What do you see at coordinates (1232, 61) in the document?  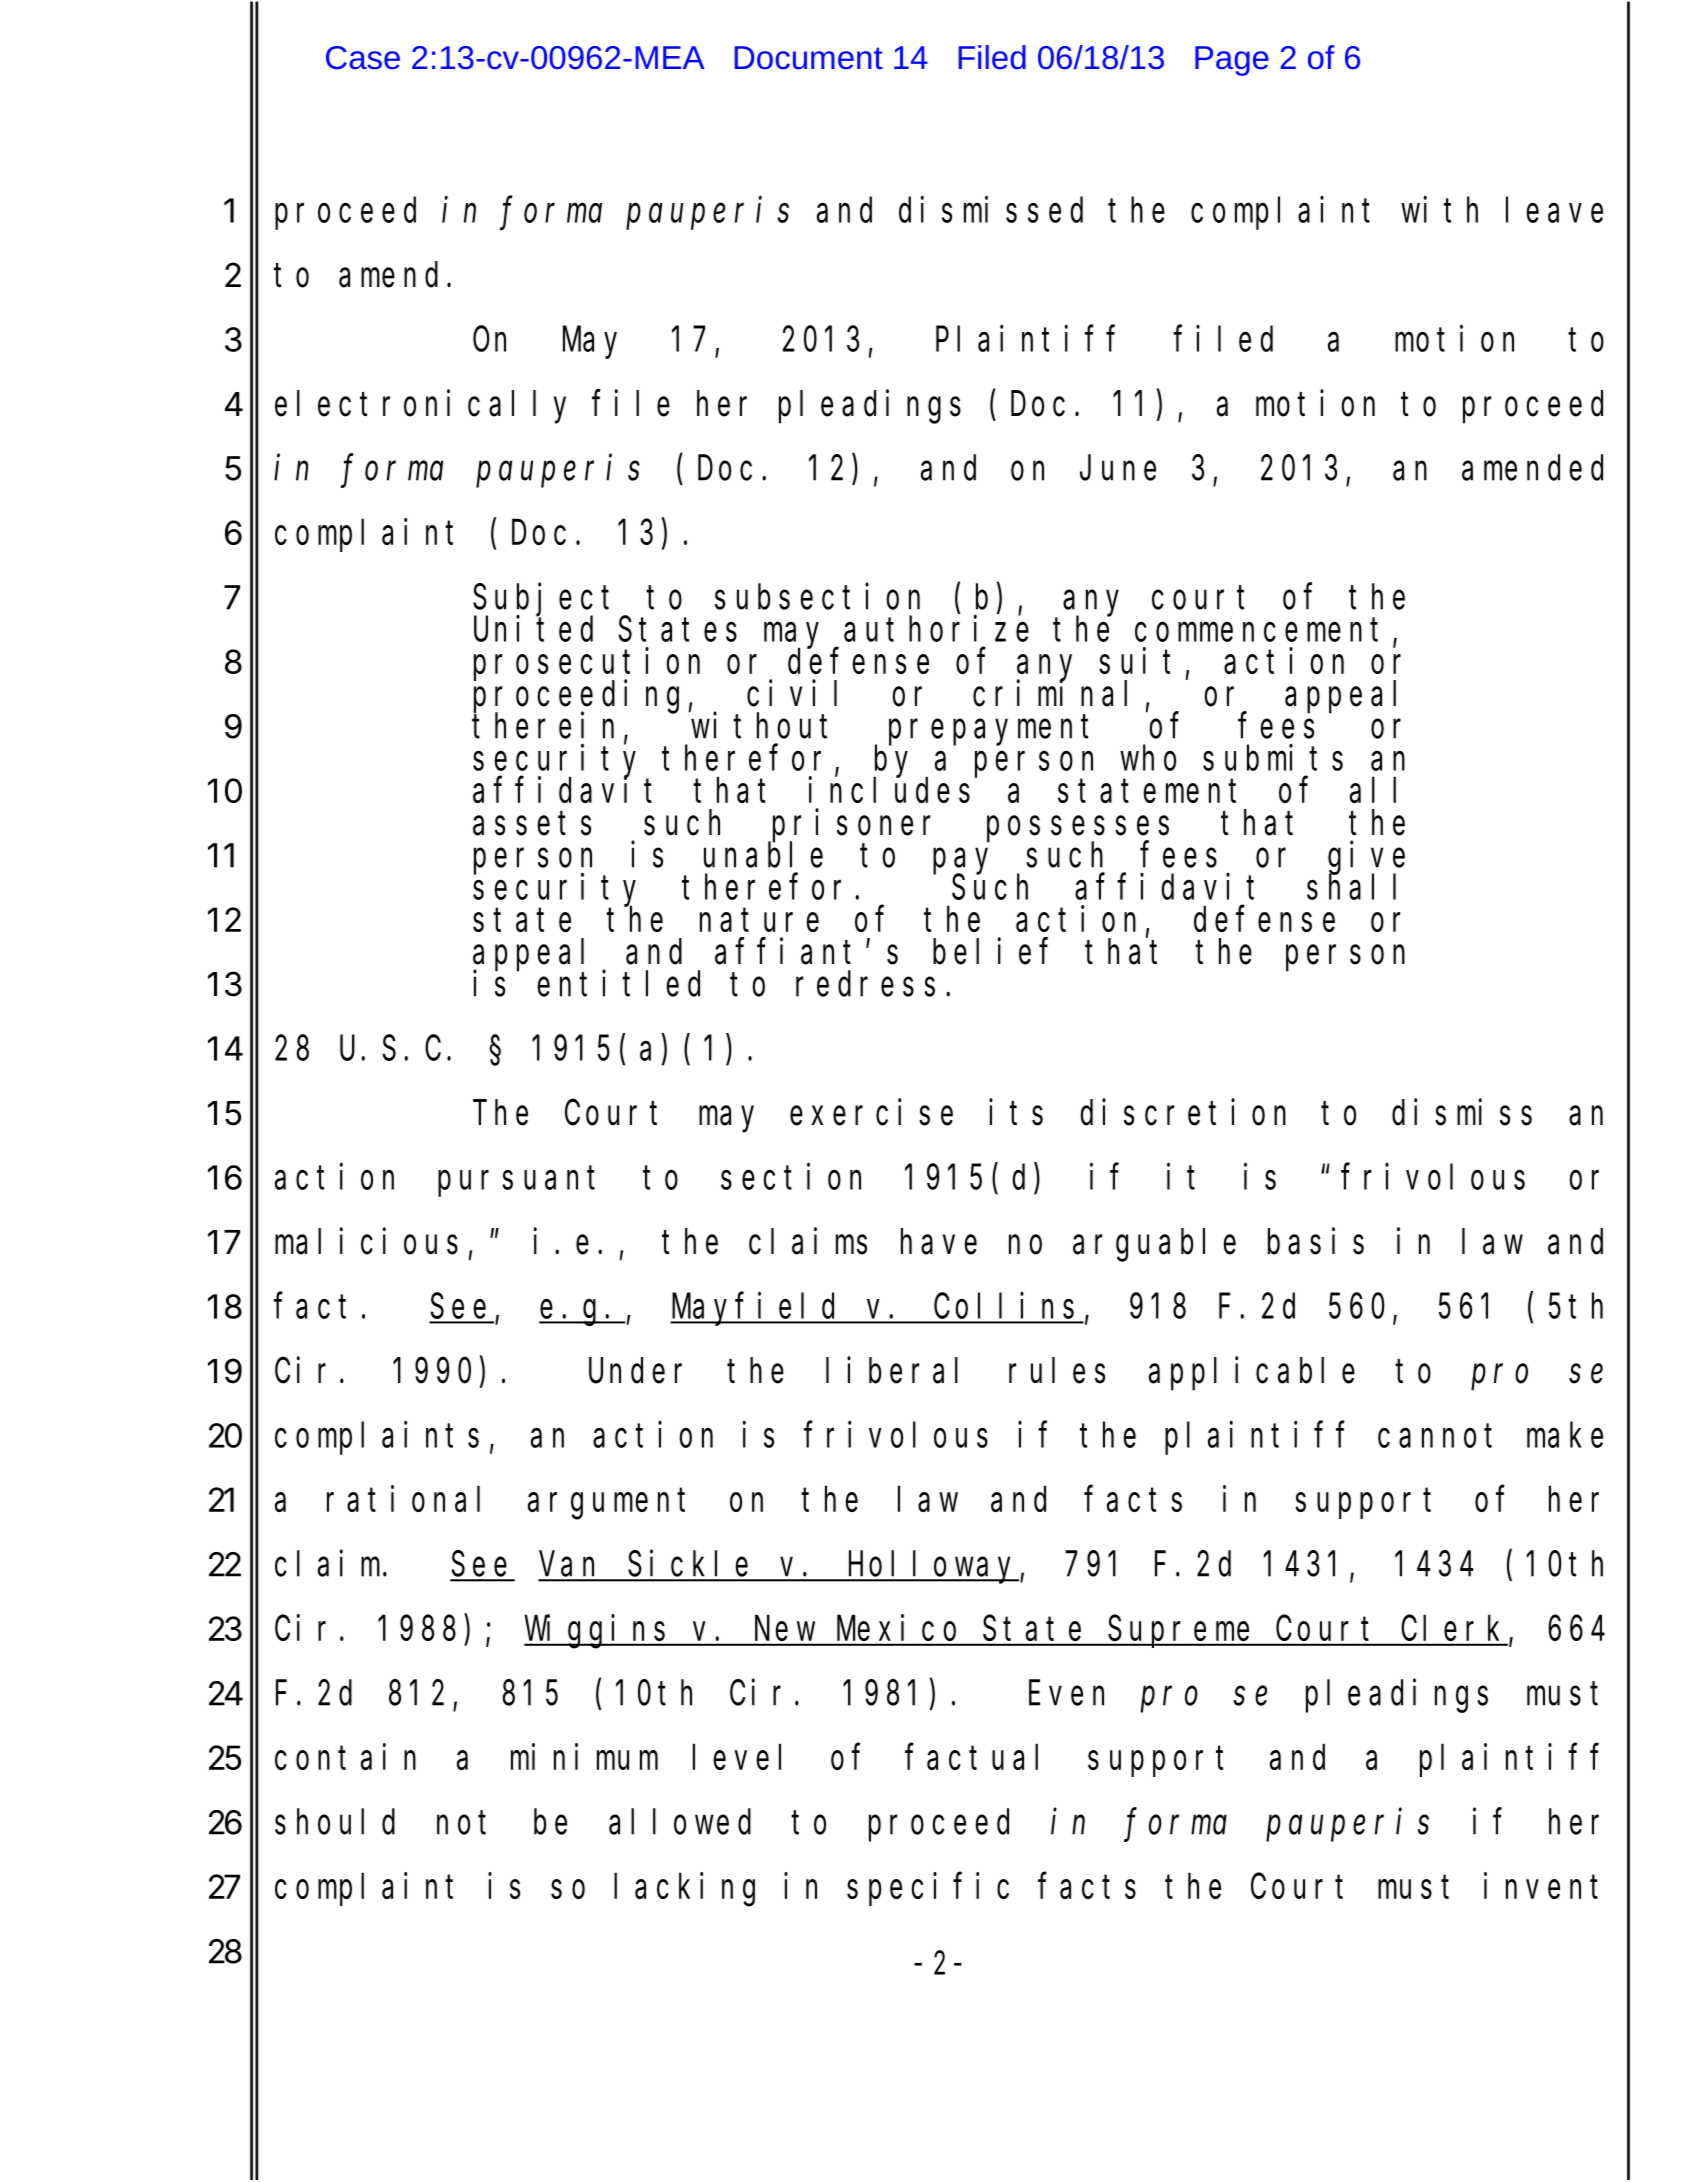 I see `Page` at bounding box center [1232, 61].
